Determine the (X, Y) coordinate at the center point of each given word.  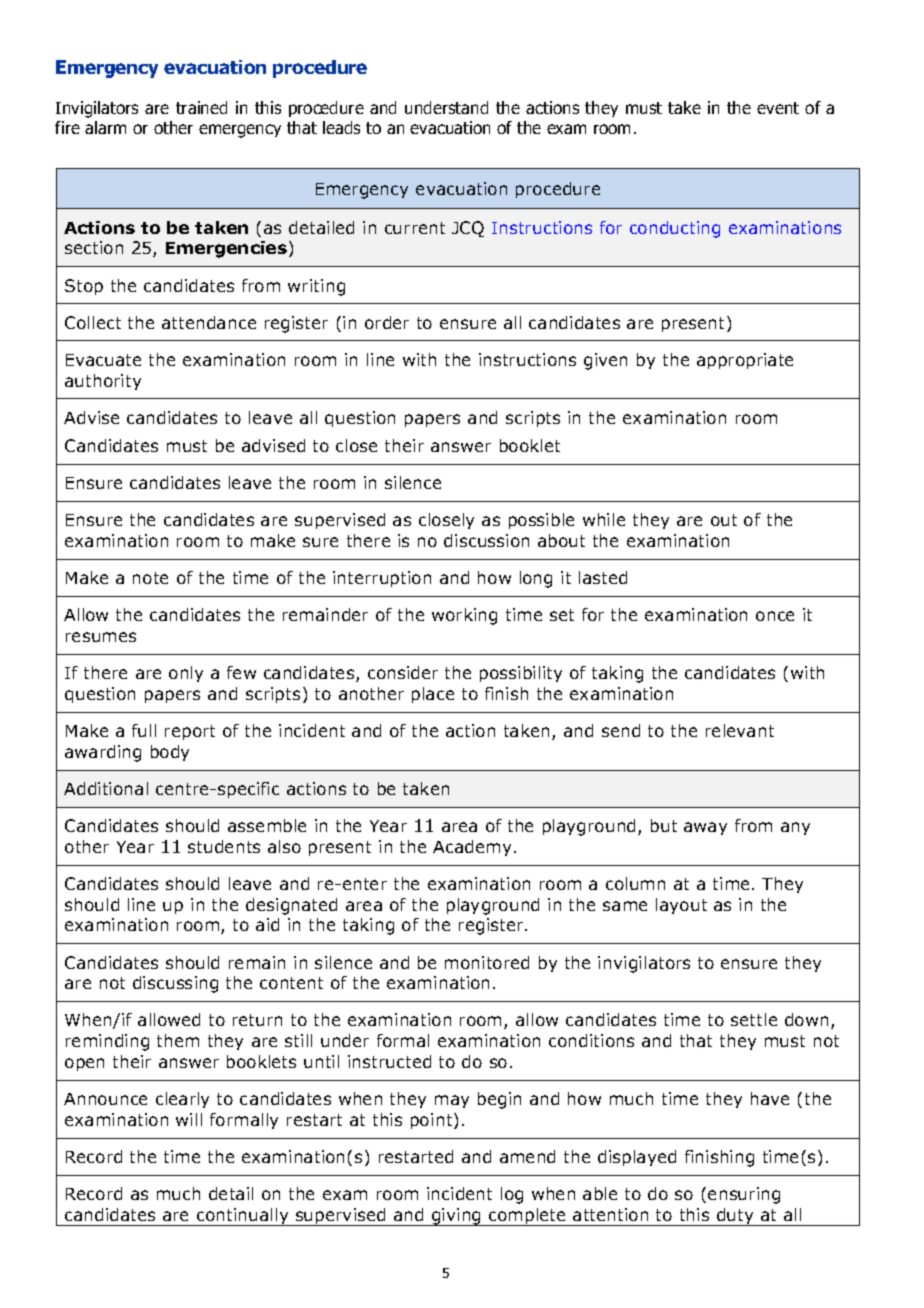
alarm (105, 127)
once (775, 616)
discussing (175, 984)
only (186, 674)
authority (103, 382)
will (189, 1119)
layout (681, 906)
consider (403, 672)
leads (341, 127)
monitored (487, 962)
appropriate (745, 361)
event (778, 108)
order (387, 322)
